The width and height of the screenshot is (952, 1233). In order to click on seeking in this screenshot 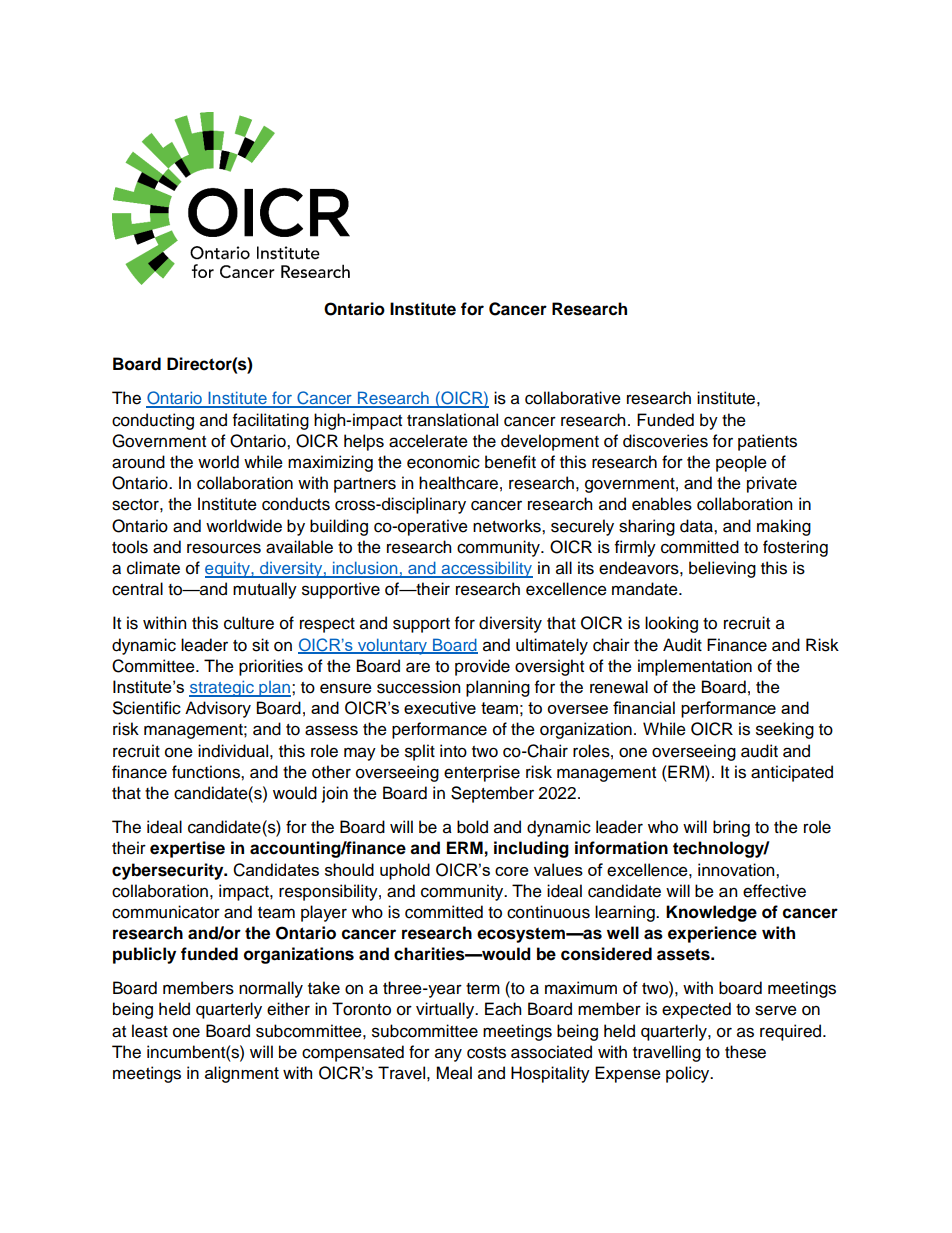, I will do `click(785, 730)`.
